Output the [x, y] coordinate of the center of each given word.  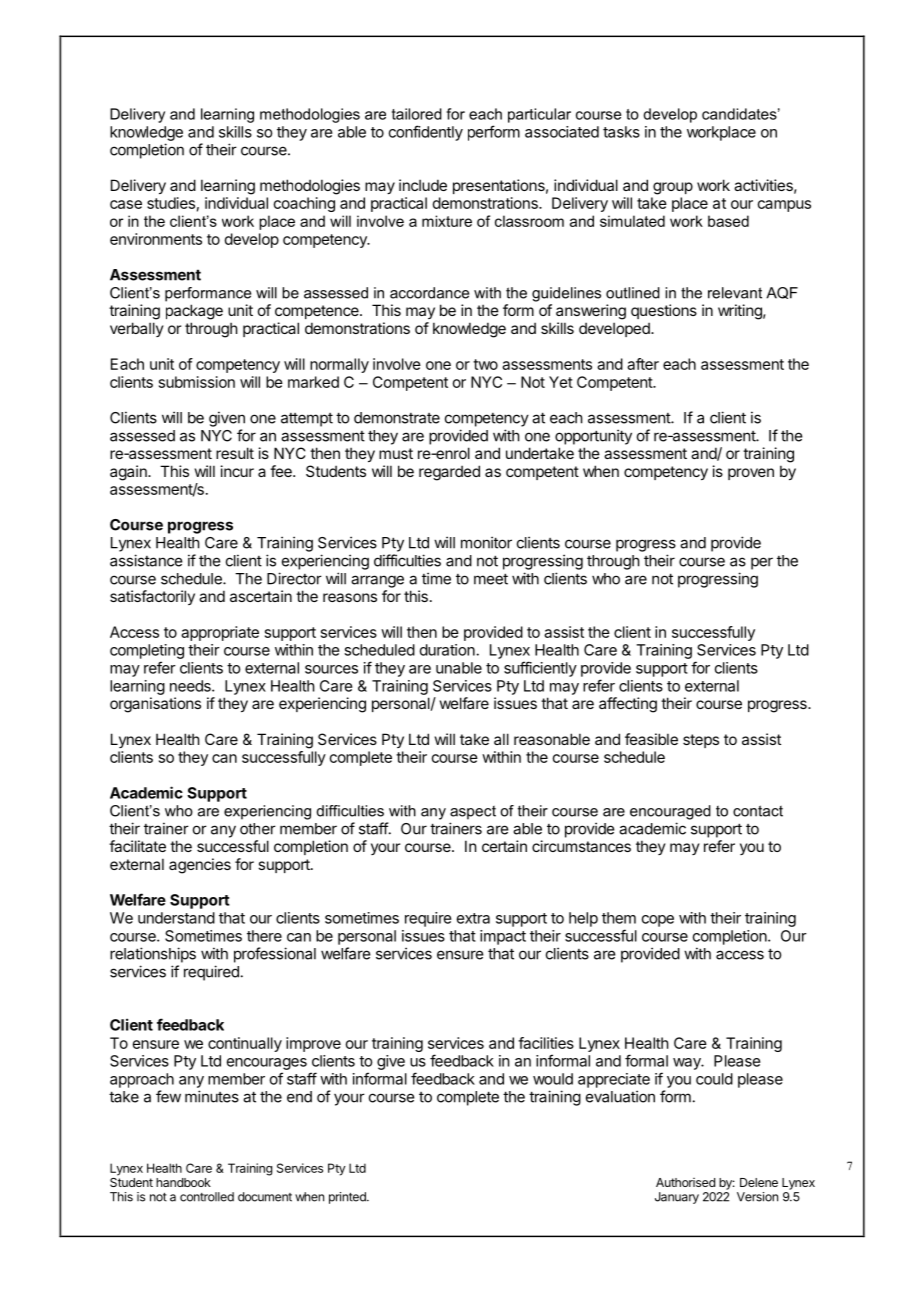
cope [658, 921]
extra [473, 918]
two [485, 364]
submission [197, 382]
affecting [628, 705]
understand [176, 918]
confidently [426, 133]
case [126, 204]
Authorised [685, 1182]
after [643, 364]
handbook [183, 1182]
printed [348, 1198]
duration [448, 650]
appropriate [220, 633]
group [673, 188]
